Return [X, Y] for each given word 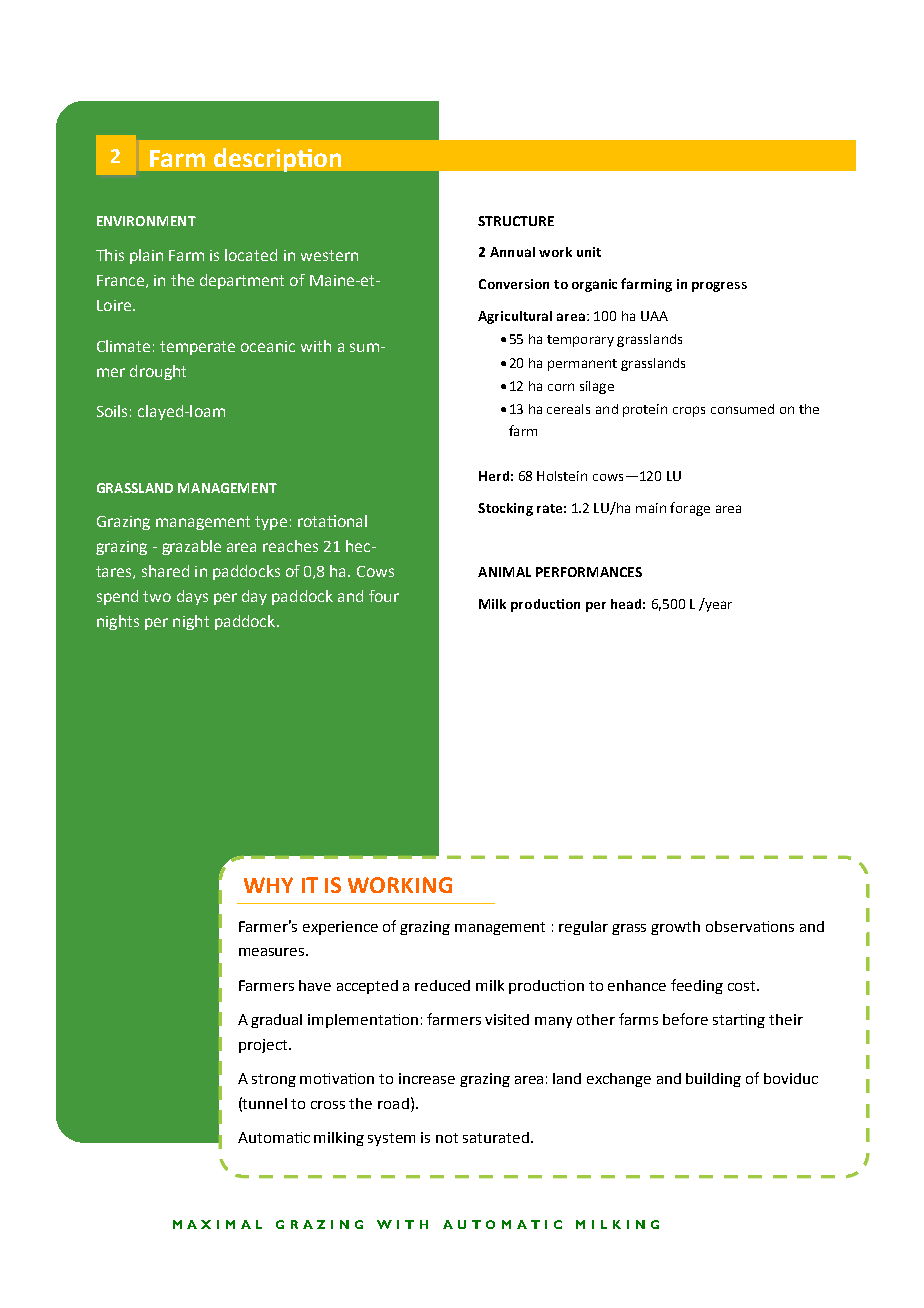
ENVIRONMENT [146, 221]
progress [719, 287]
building [713, 1080]
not [447, 1138]
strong [274, 1080]
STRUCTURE [516, 221]
